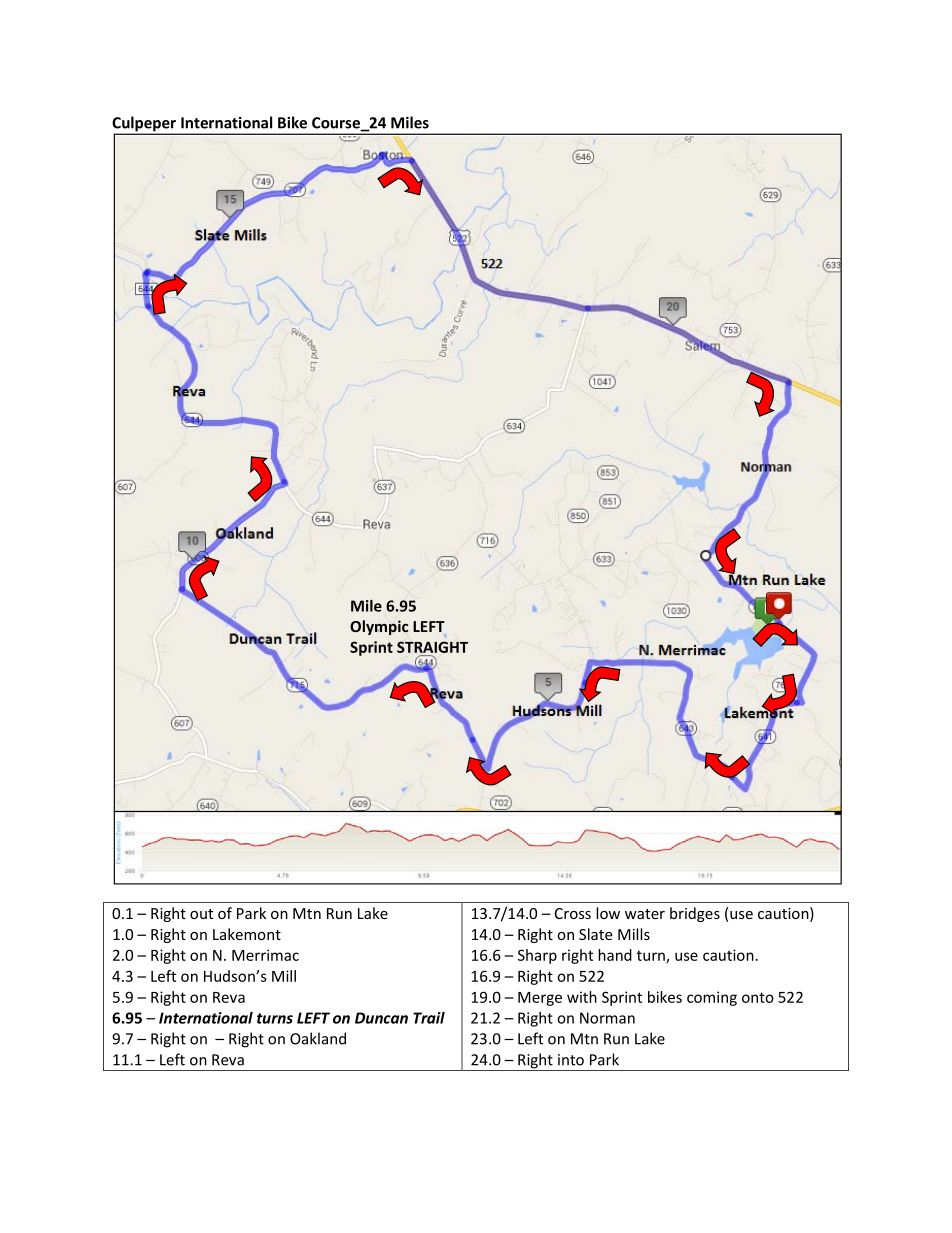  What do you see at coordinates (695, 914) in the image?
I see `bridges` at bounding box center [695, 914].
